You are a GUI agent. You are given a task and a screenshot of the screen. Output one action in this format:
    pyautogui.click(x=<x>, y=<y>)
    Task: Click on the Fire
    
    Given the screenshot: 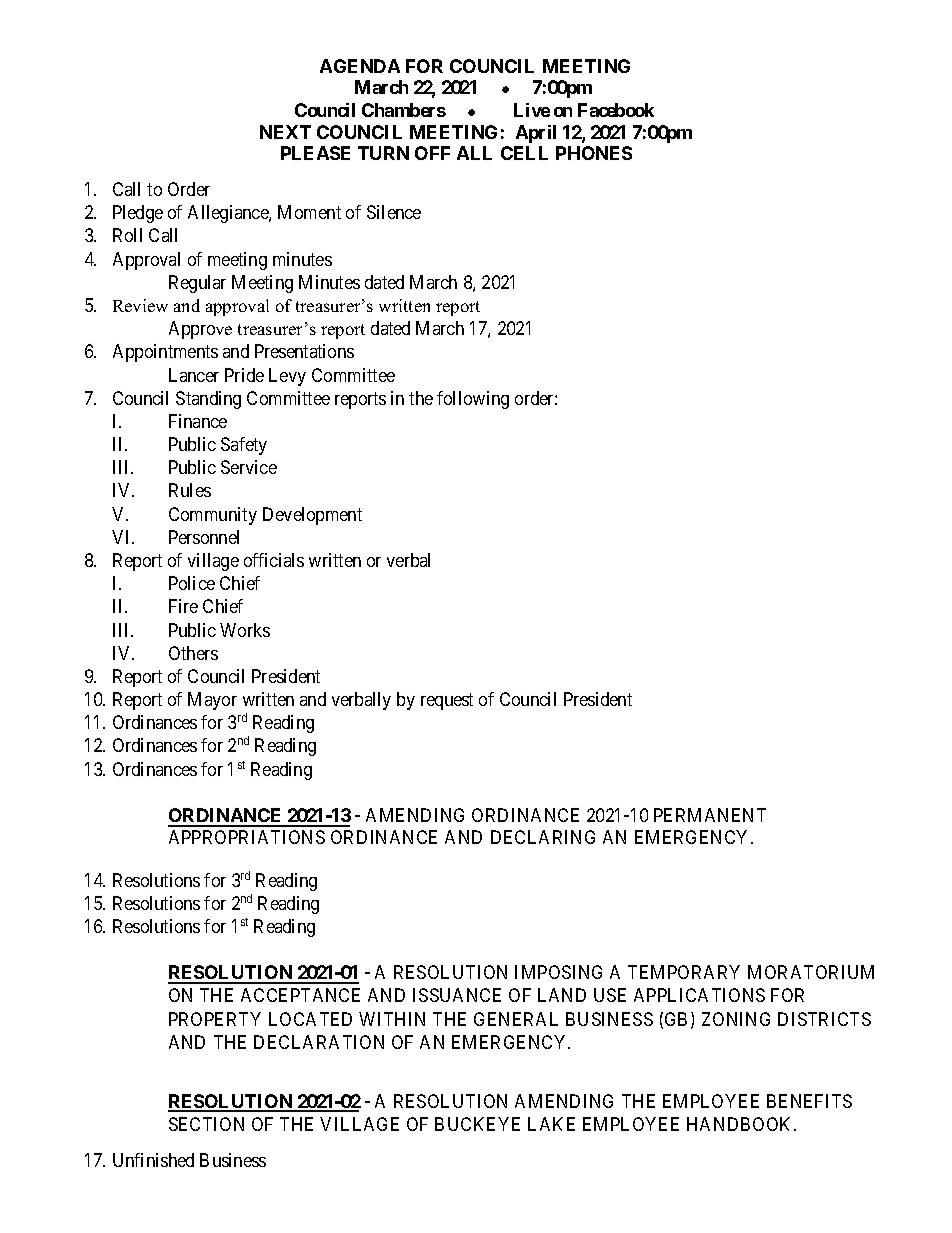 What is the action you would take?
    pyautogui.click(x=183, y=606)
